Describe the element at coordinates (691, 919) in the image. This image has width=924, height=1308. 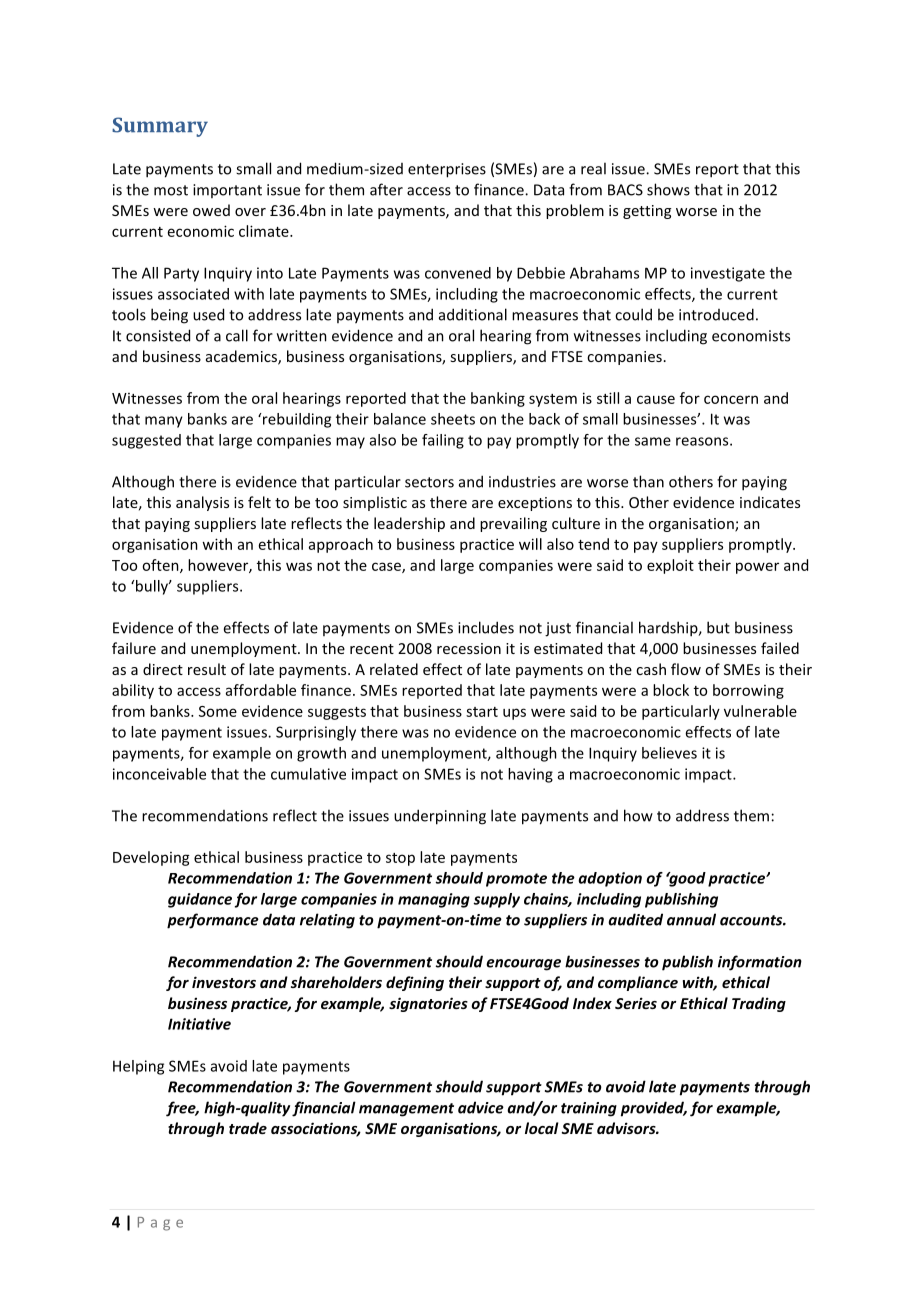
I see `annual` at that location.
